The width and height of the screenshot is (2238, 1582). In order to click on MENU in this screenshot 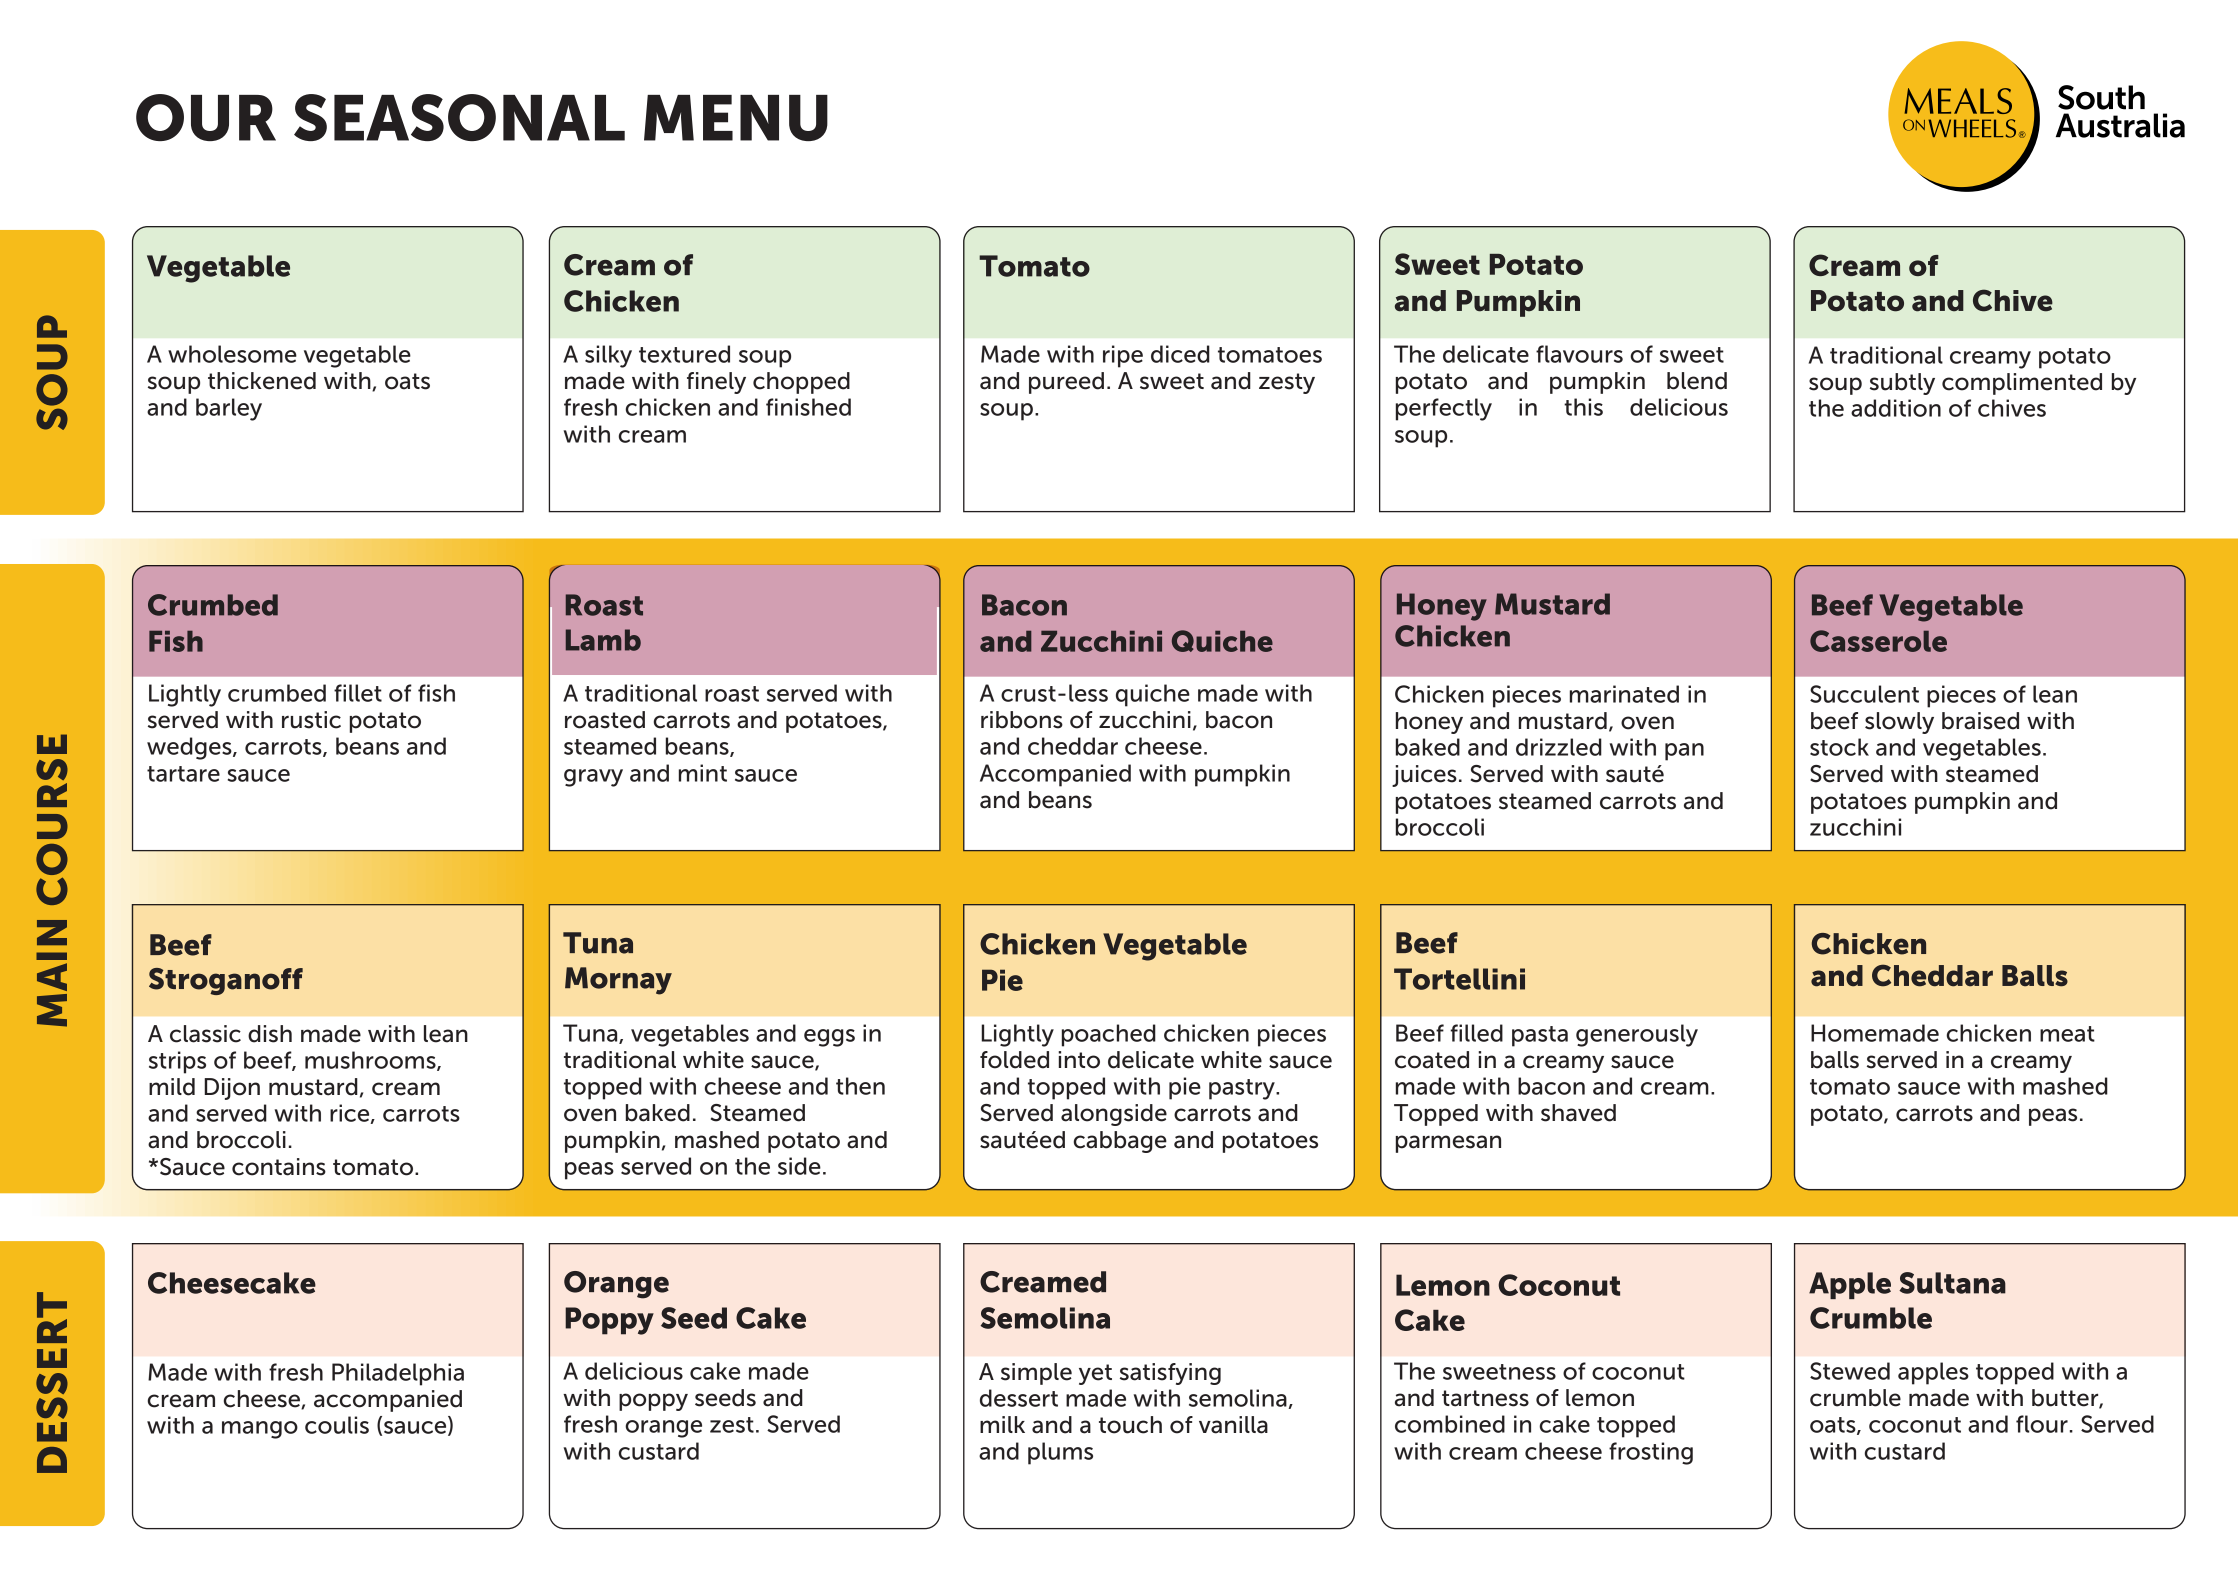, I will do `click(736, 118)`.
